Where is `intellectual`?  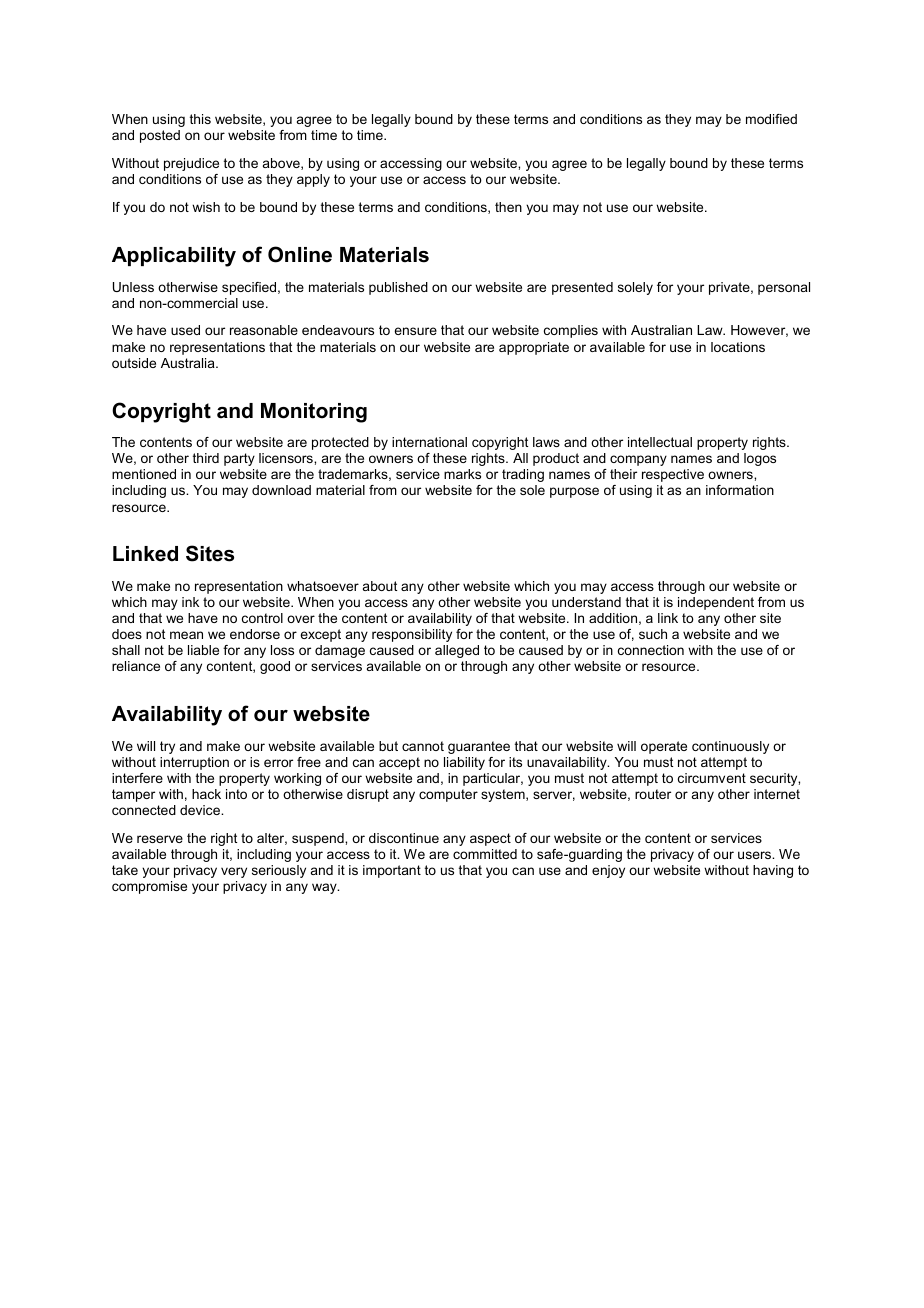
intellectual is located at coordinates (660, 442).
